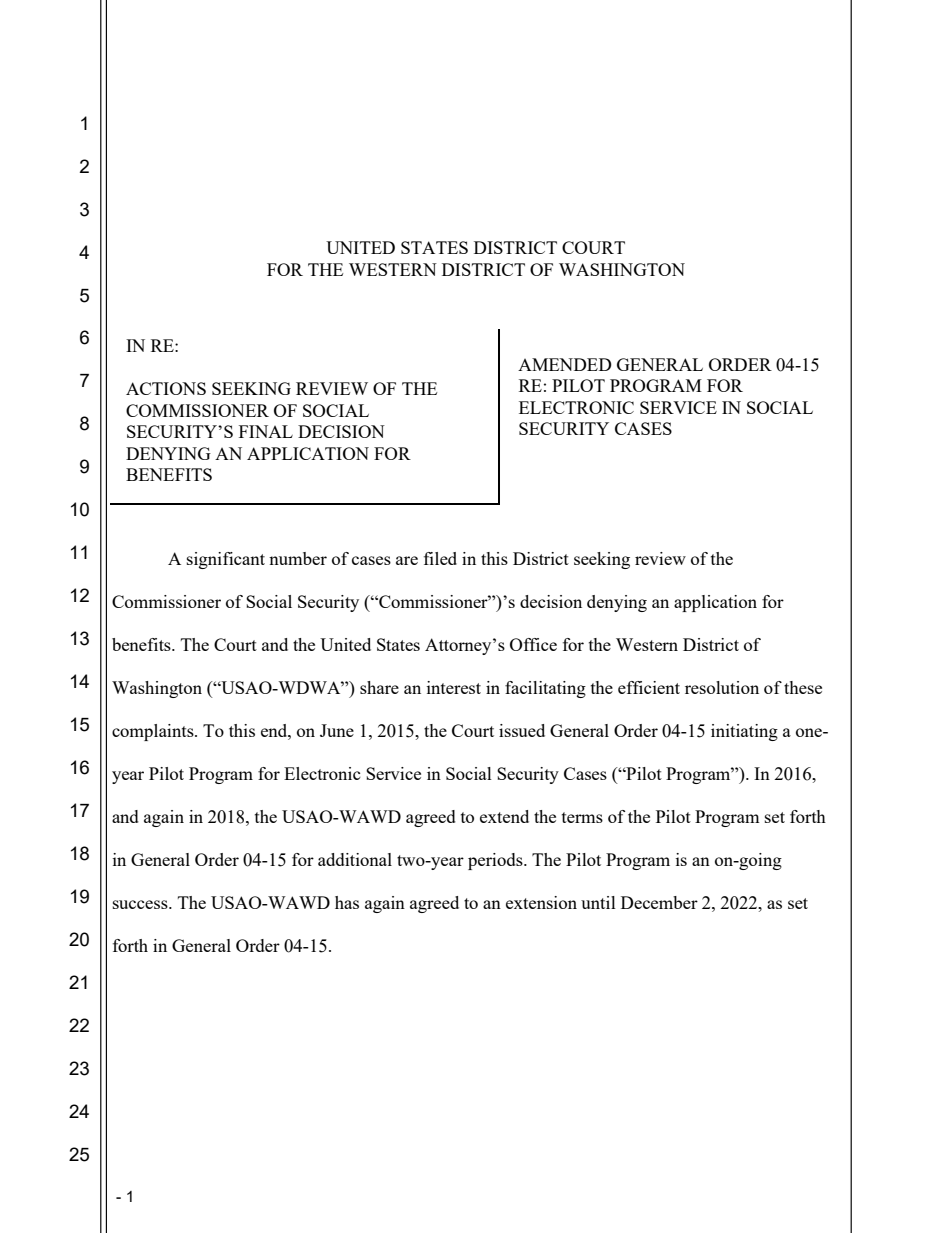 Image resolution: width=952 pixels, height=1233 pixels. I want to click on complaints, so click(154, 732).
